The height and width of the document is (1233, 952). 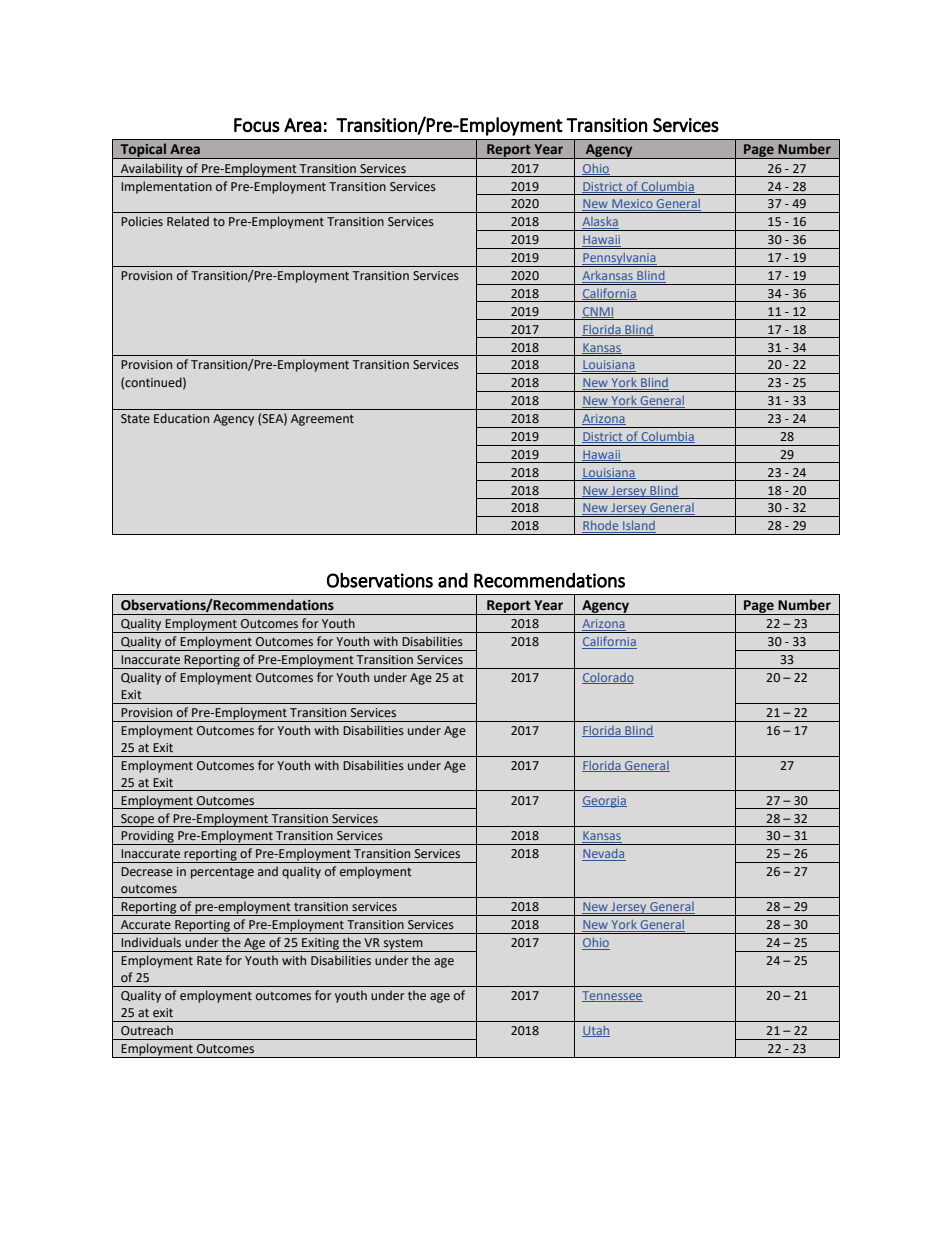 I want to click on Nevada, so click(x=604, y=855).
